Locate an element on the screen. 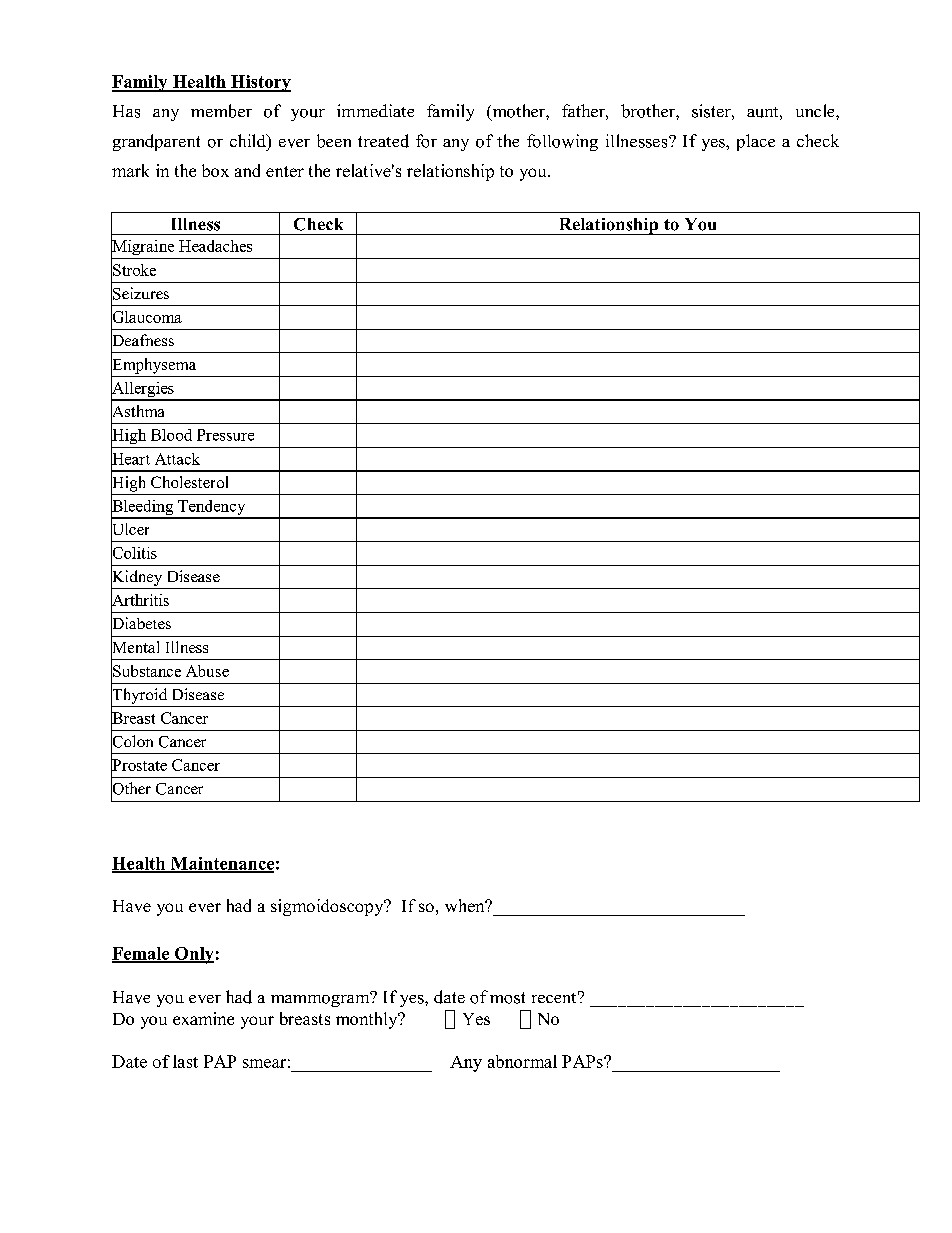 This screenshot has height=1233, width=952. Prostate is located at coordinates (139, 765).
